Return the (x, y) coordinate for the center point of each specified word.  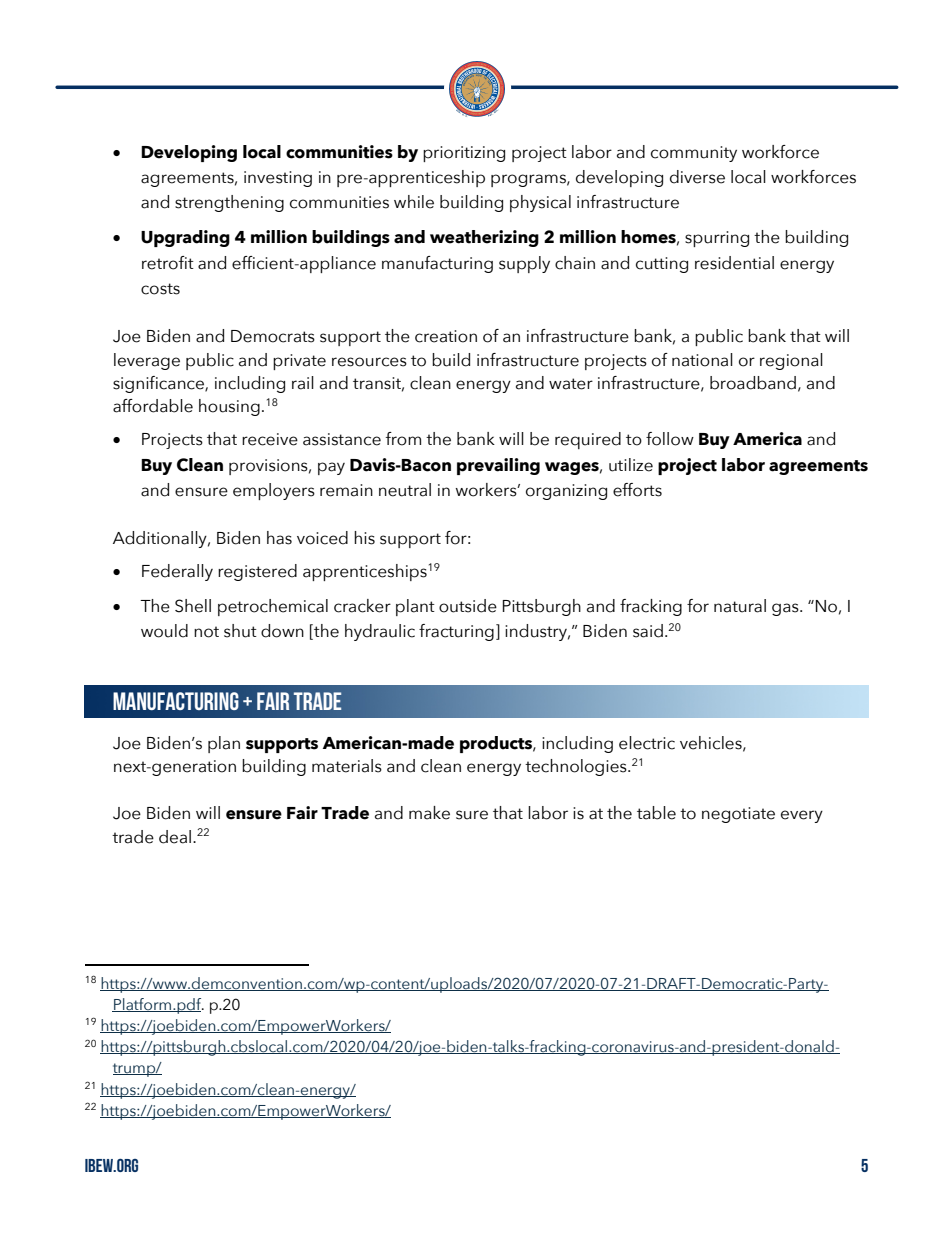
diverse (697, 177)
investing (278, 179)
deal (175, 837)
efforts (637, 490)
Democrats (273, 336)
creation (446, 336)
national (702, 360)
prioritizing (464, 154)
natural (740, 606)
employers (274, 491)
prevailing (498, 466)
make (429, 813)
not (206, 632)
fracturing (456, 632)
